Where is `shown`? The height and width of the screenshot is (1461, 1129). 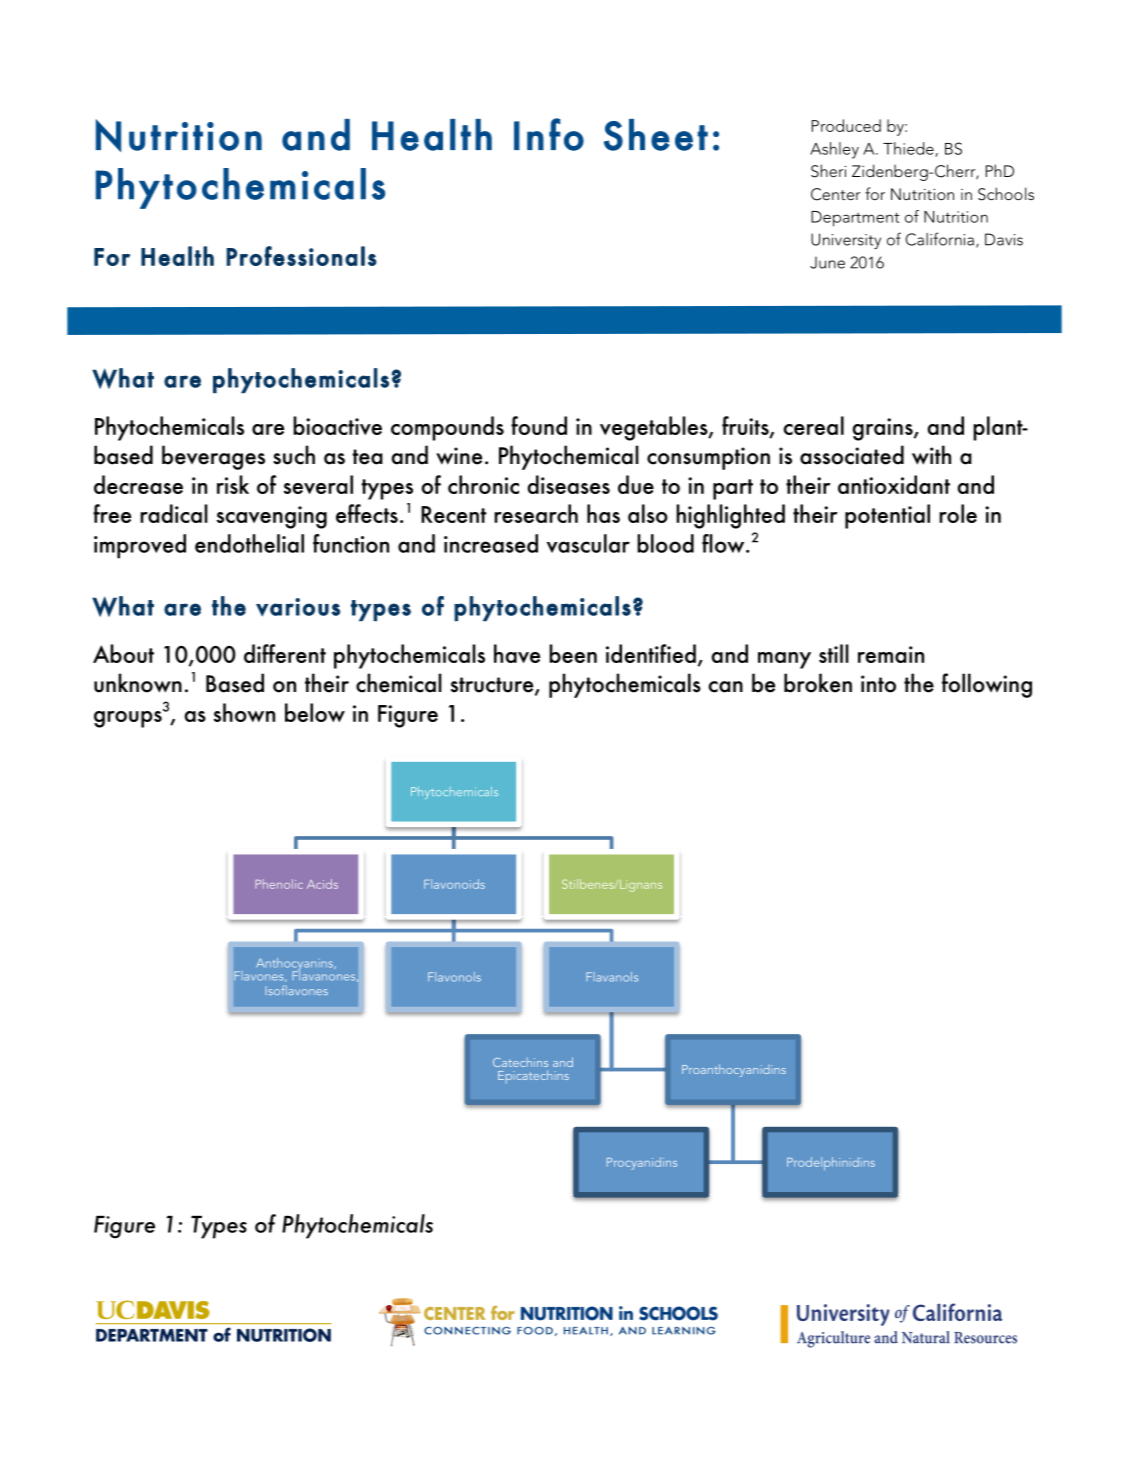
shown is located at coordinates (244, 712).
